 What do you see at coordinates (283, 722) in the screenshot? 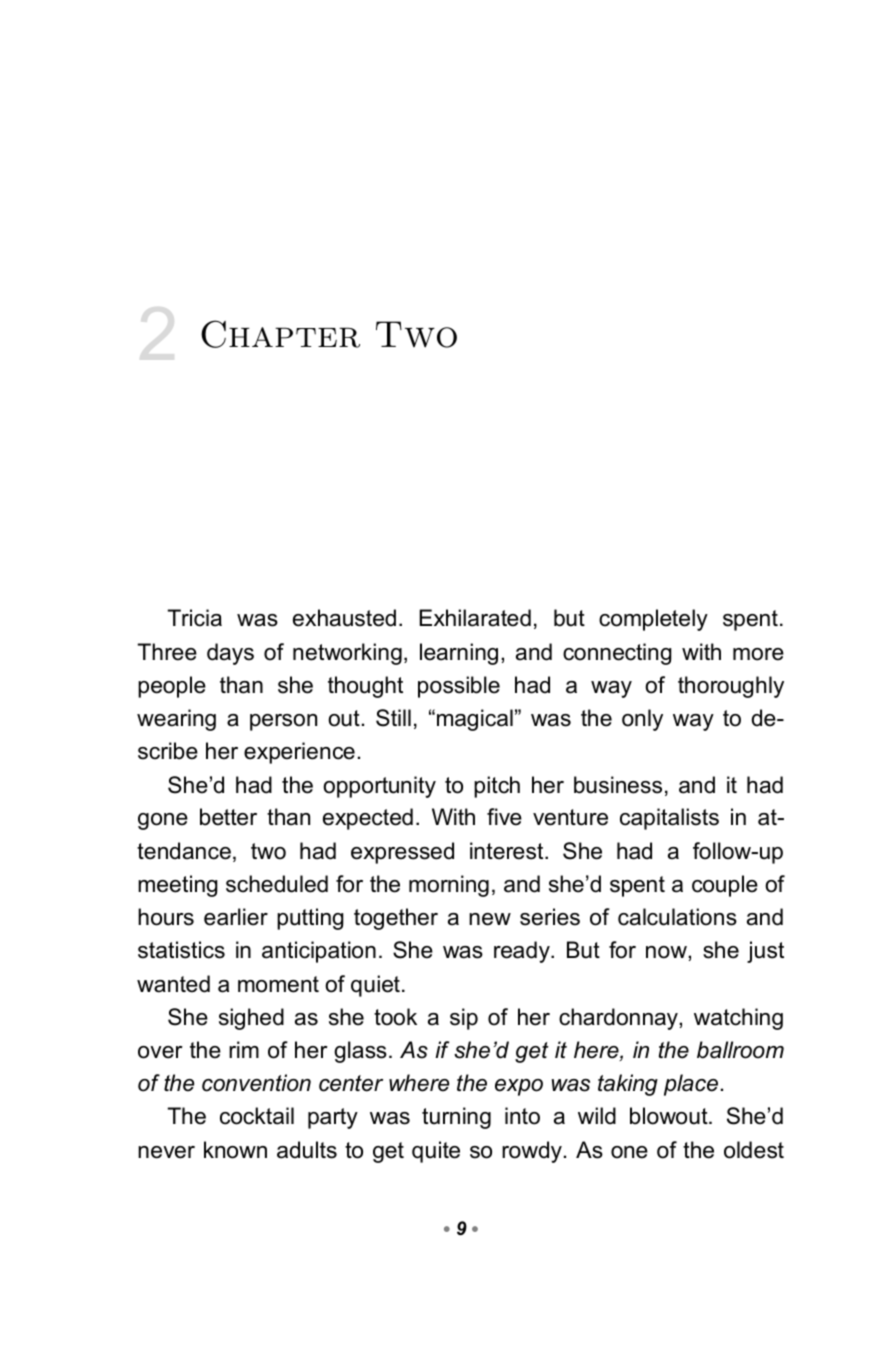
I see `person` at bounding box center [283, 722].
